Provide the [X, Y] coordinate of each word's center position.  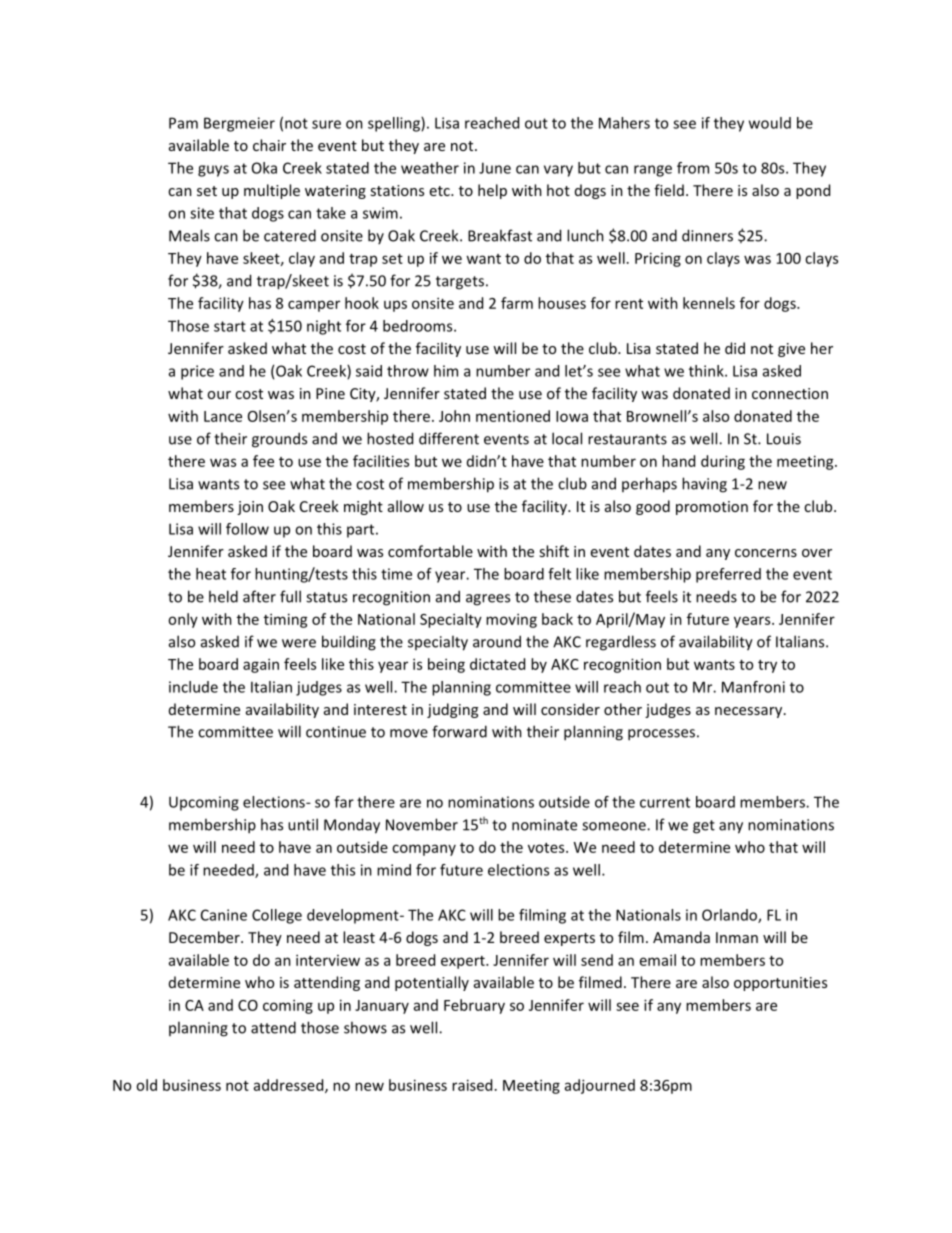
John [454, 416]
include [193, 687]
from [693, 168]
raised [472, 1085]
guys [213, 171]
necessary [750, 712]
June [495, 168]
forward [459, 731]
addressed [290, 1086]
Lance [223, 416]
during [723, 462]
